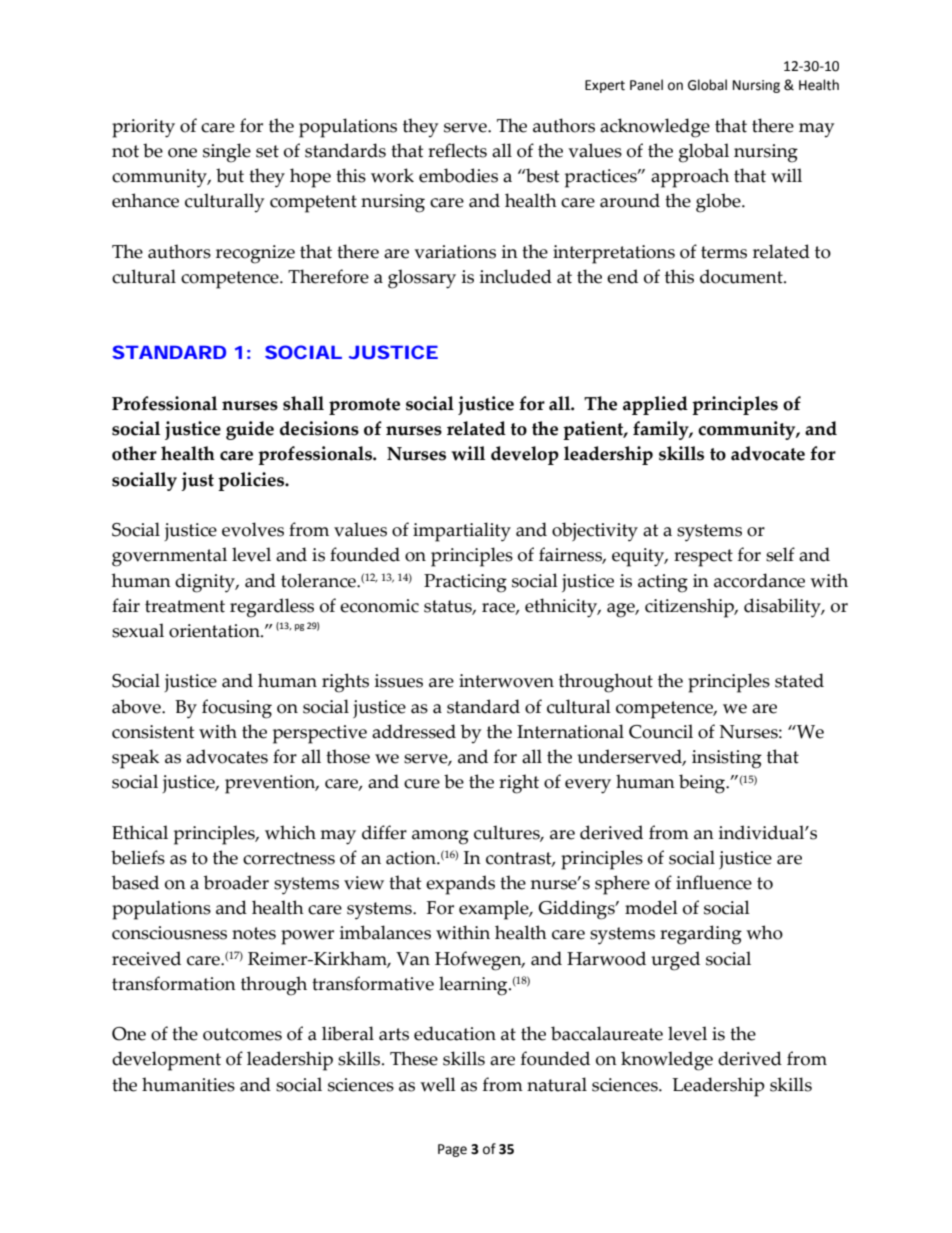  What do you see at coordinates (422, 784) in the screenshot?
I see `cure` at bounding box center [422, 784].
